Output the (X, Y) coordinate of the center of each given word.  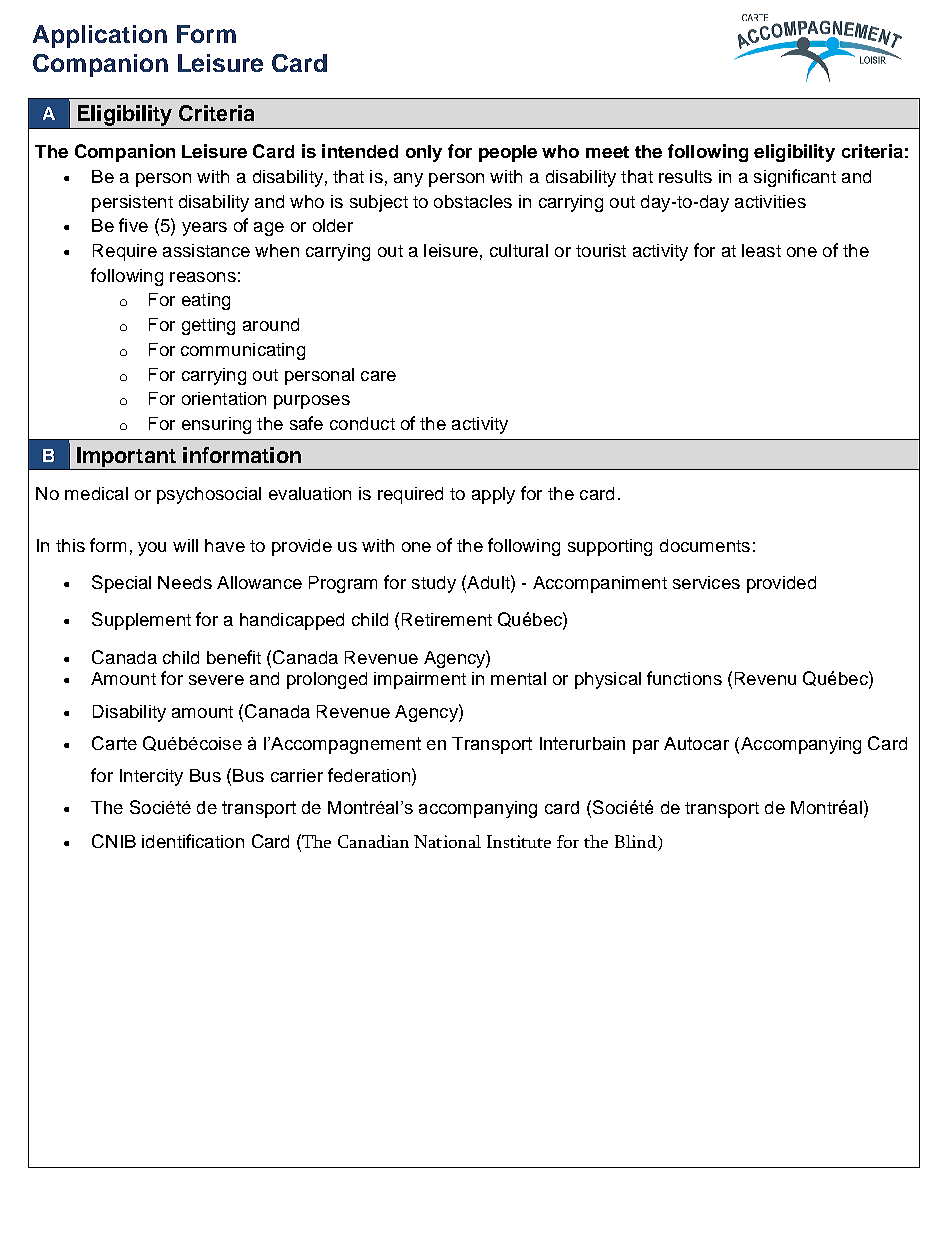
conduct (362, 423)
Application (100, 36)
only (424, 153)
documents (705, 545)
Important (126, 457)
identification (193, 841)
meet (607, 152)
